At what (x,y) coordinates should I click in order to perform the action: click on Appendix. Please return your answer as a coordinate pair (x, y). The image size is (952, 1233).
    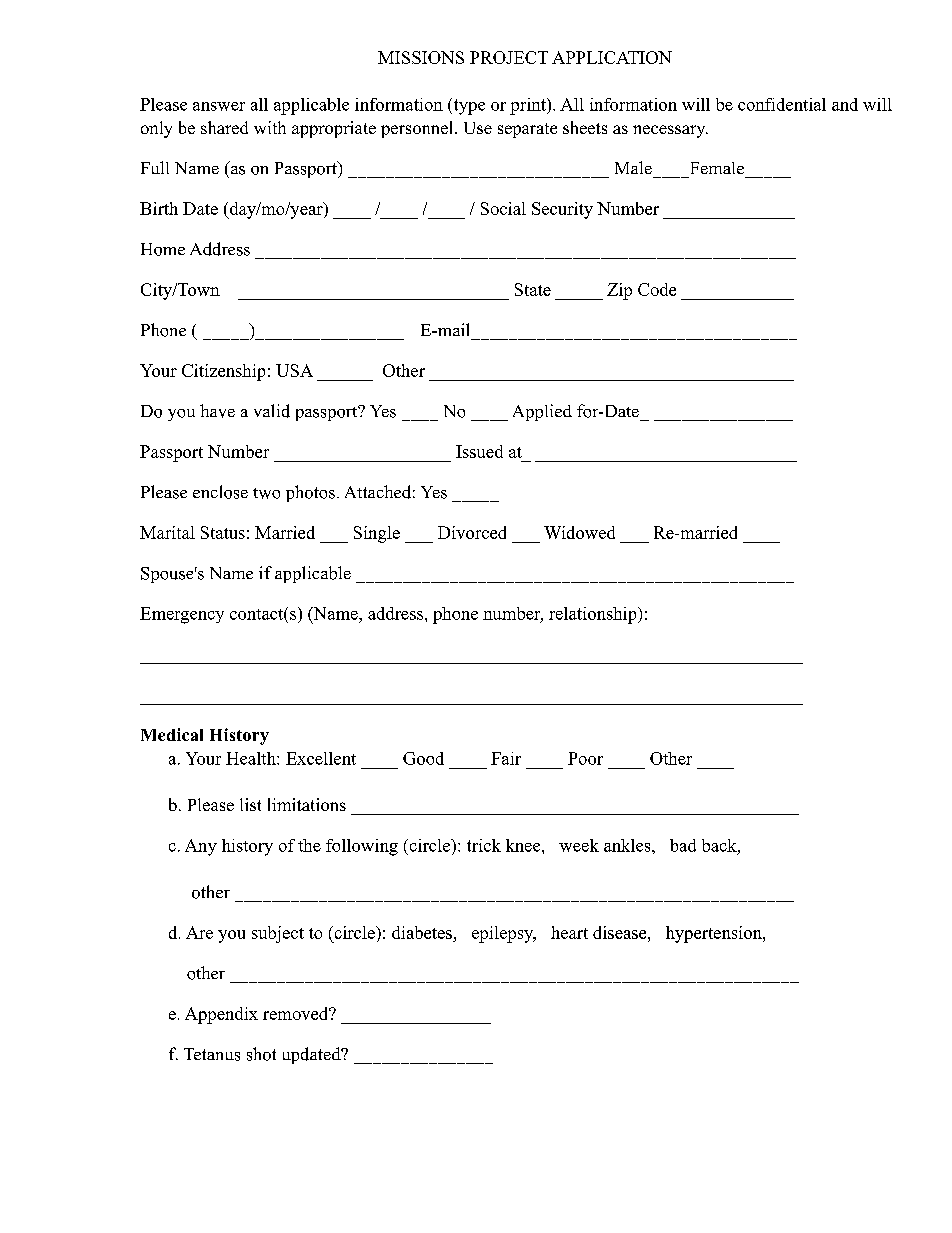
    Looking at the image, I should click on (221, 1015).
